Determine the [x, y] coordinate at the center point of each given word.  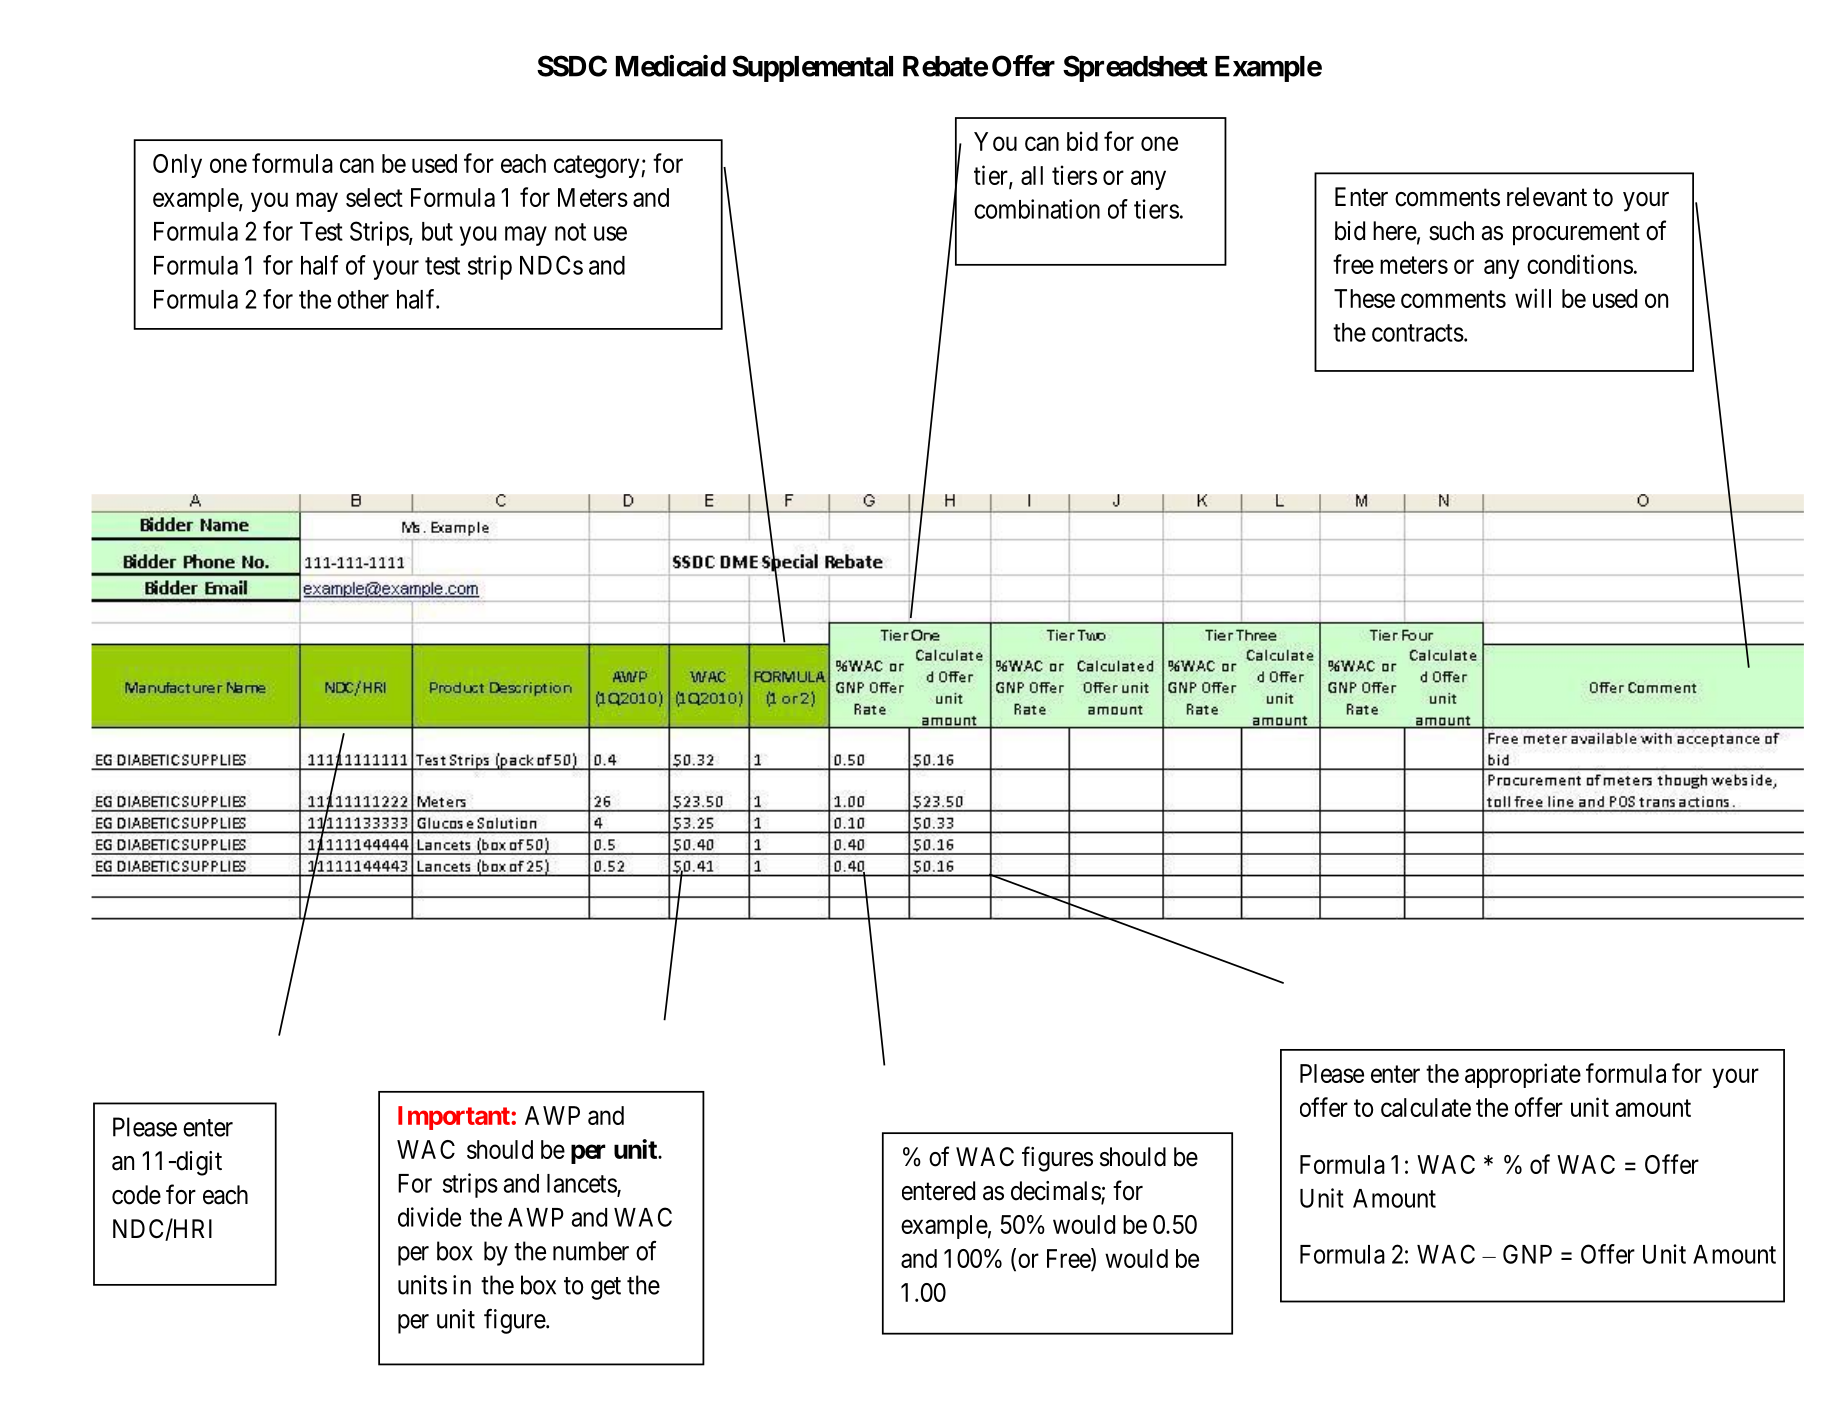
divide [429, 1217]
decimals [1056, 1192]
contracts [1418, 333]
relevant [1547, 197]
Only [177, 166]
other [363, 299]
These [1364, 298]
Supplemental [812, 68]
